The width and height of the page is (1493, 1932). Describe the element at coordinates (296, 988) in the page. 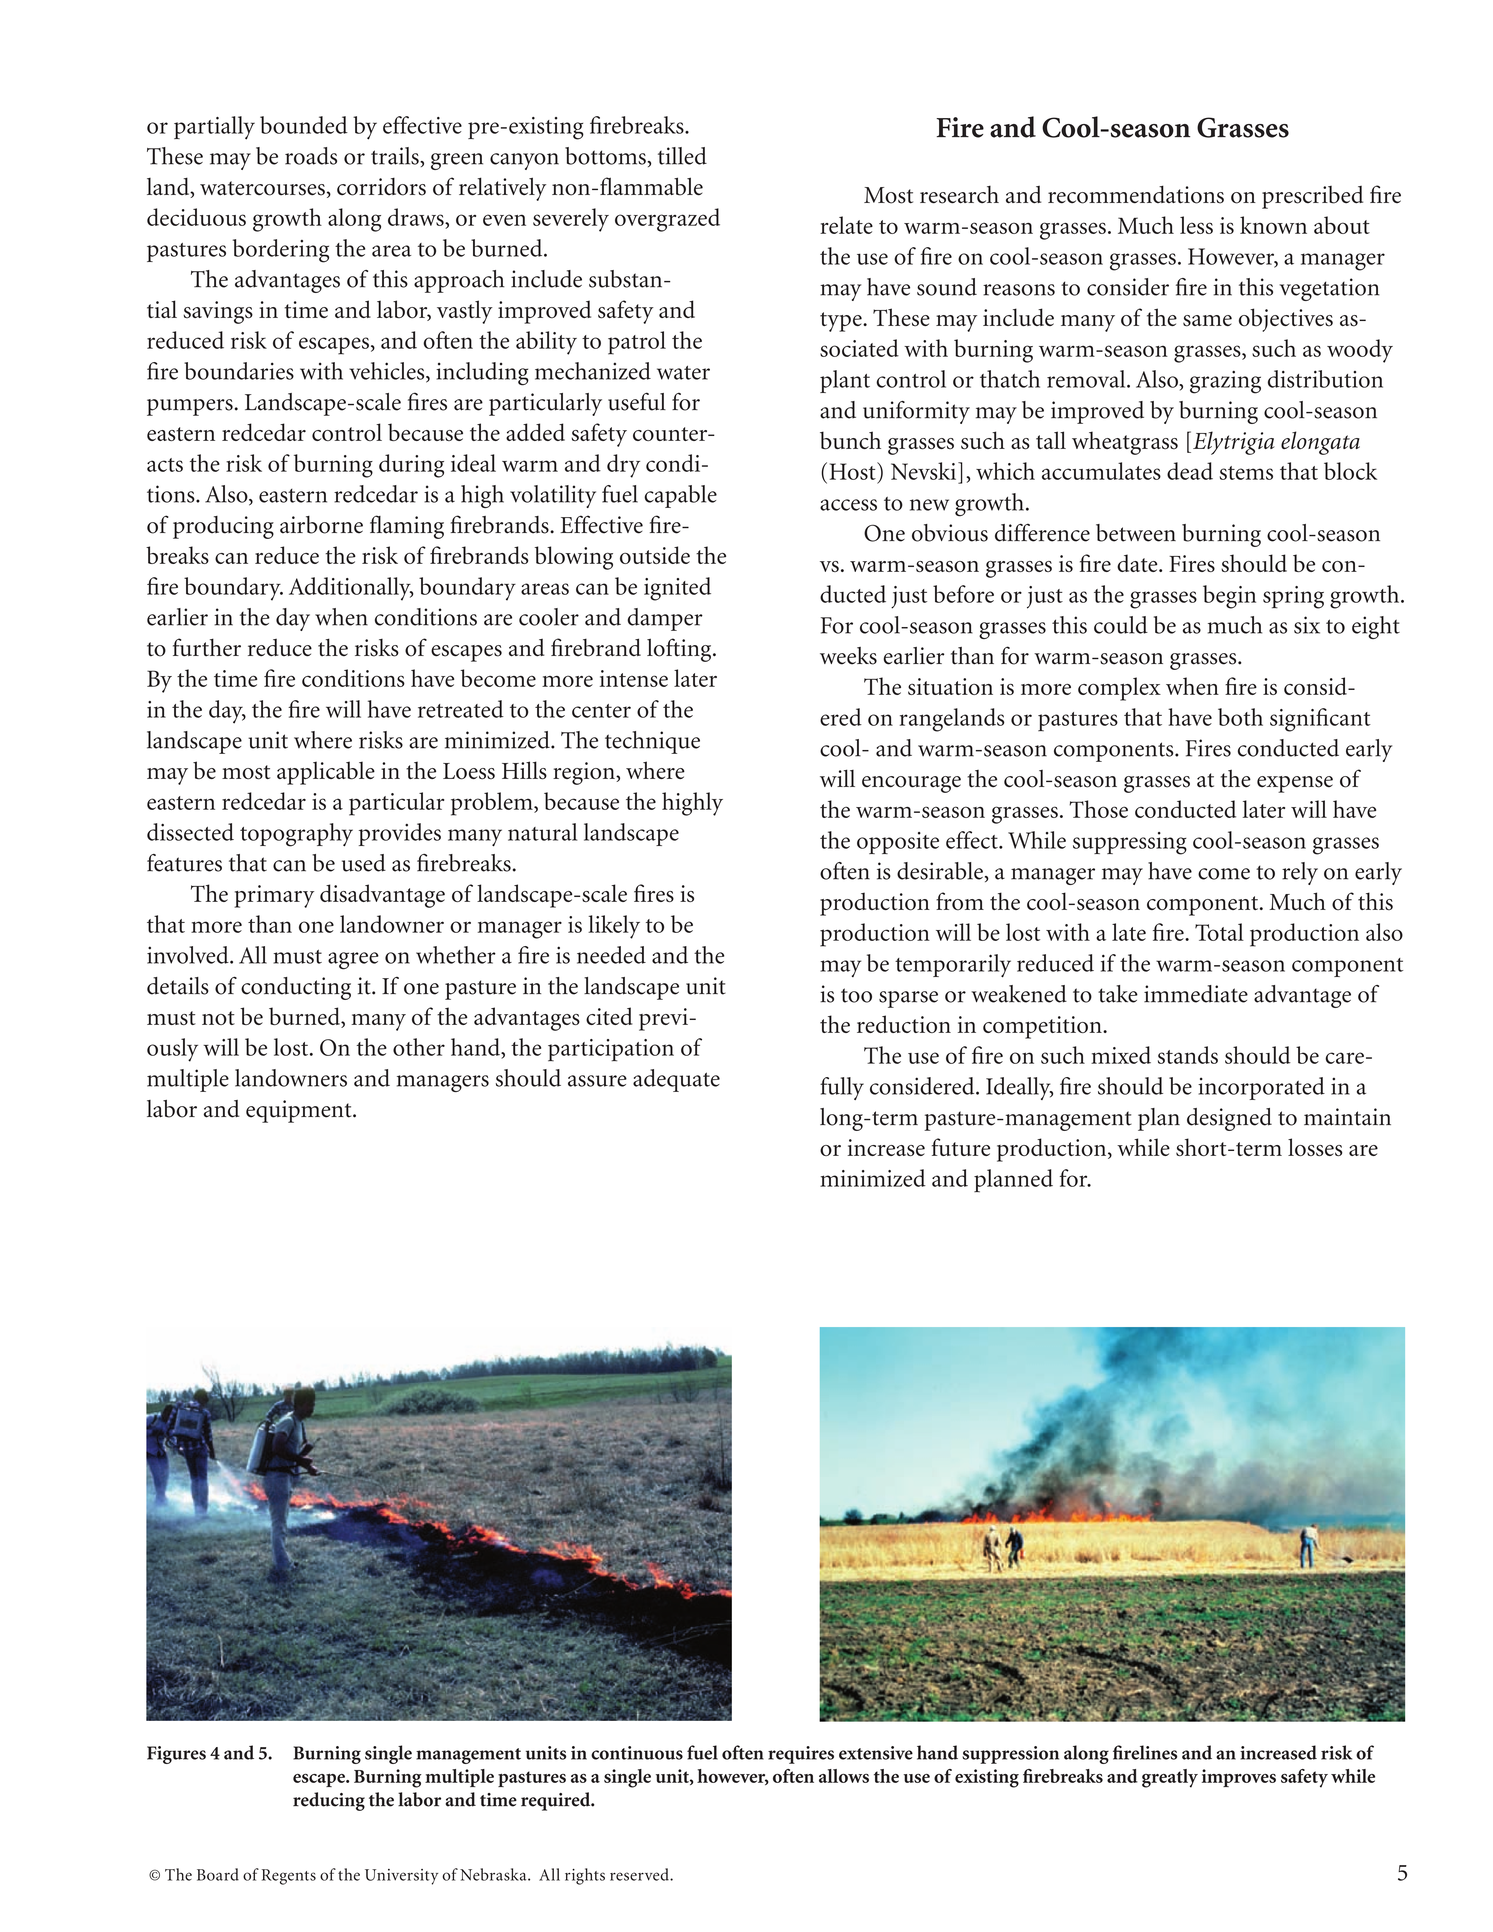

I see `conducting` at that location.
